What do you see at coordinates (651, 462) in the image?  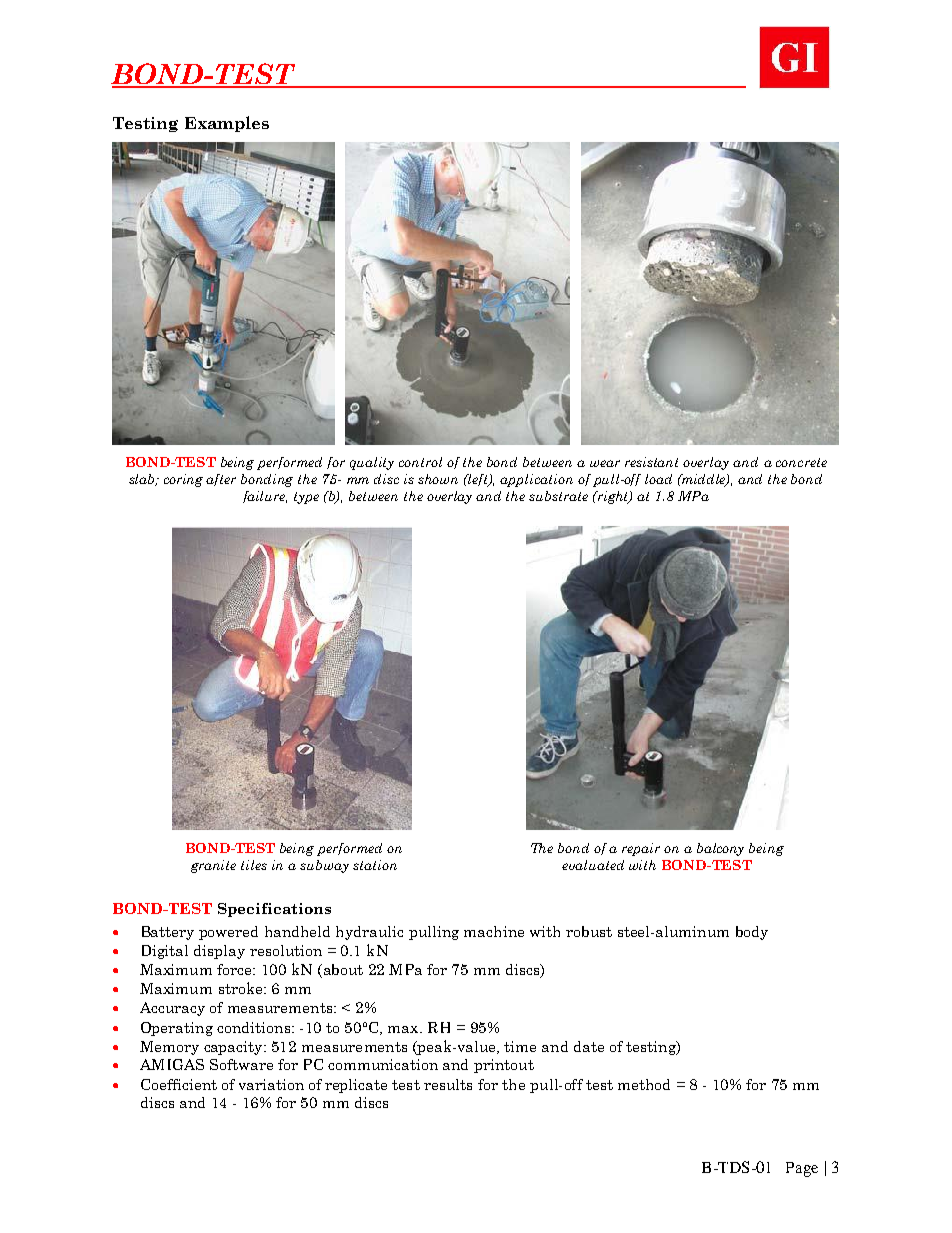 I see `resistant` at bounding box center [651, 462].
